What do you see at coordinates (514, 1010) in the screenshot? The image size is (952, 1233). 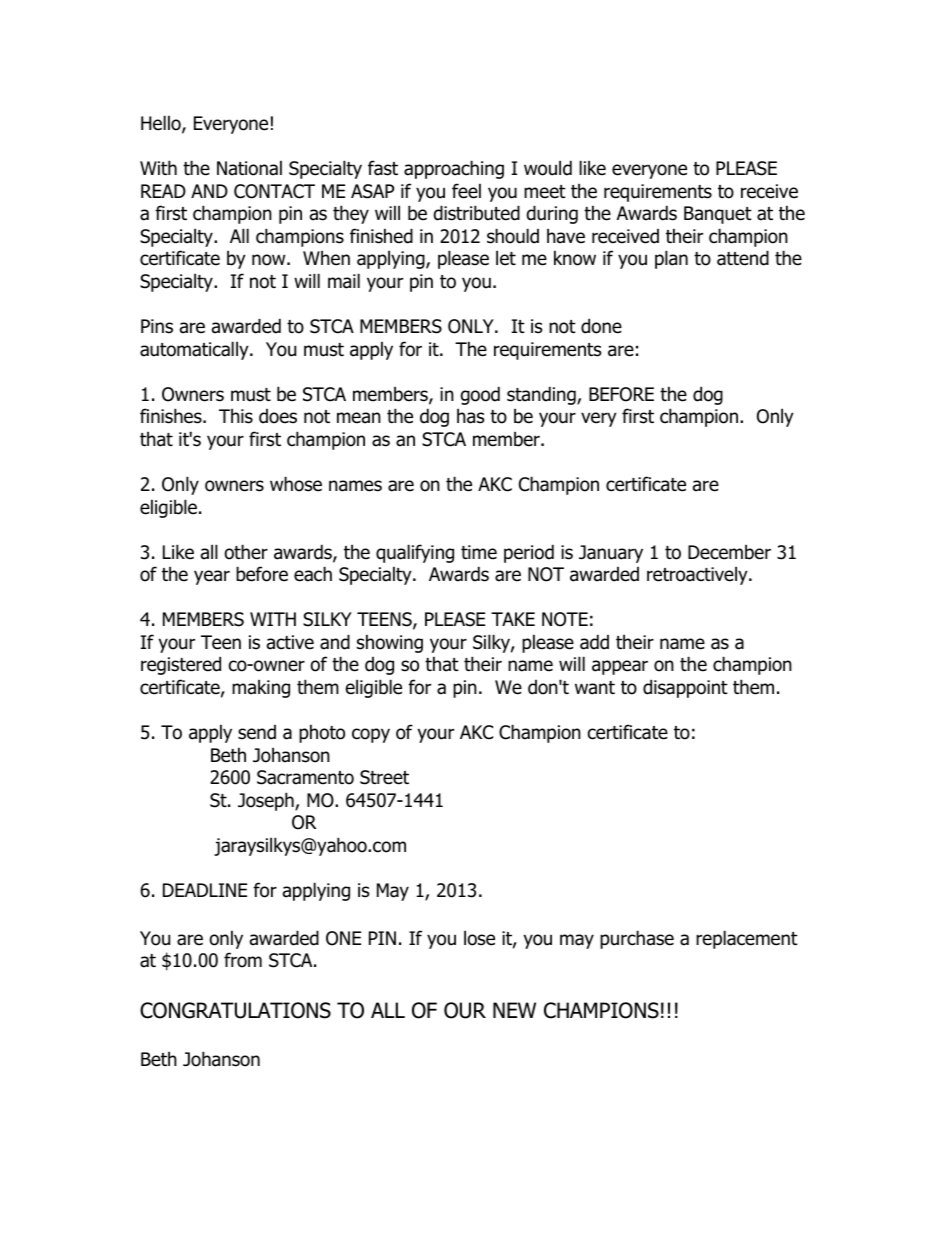 I see `NEW` at bounding box center [514, 1010].
